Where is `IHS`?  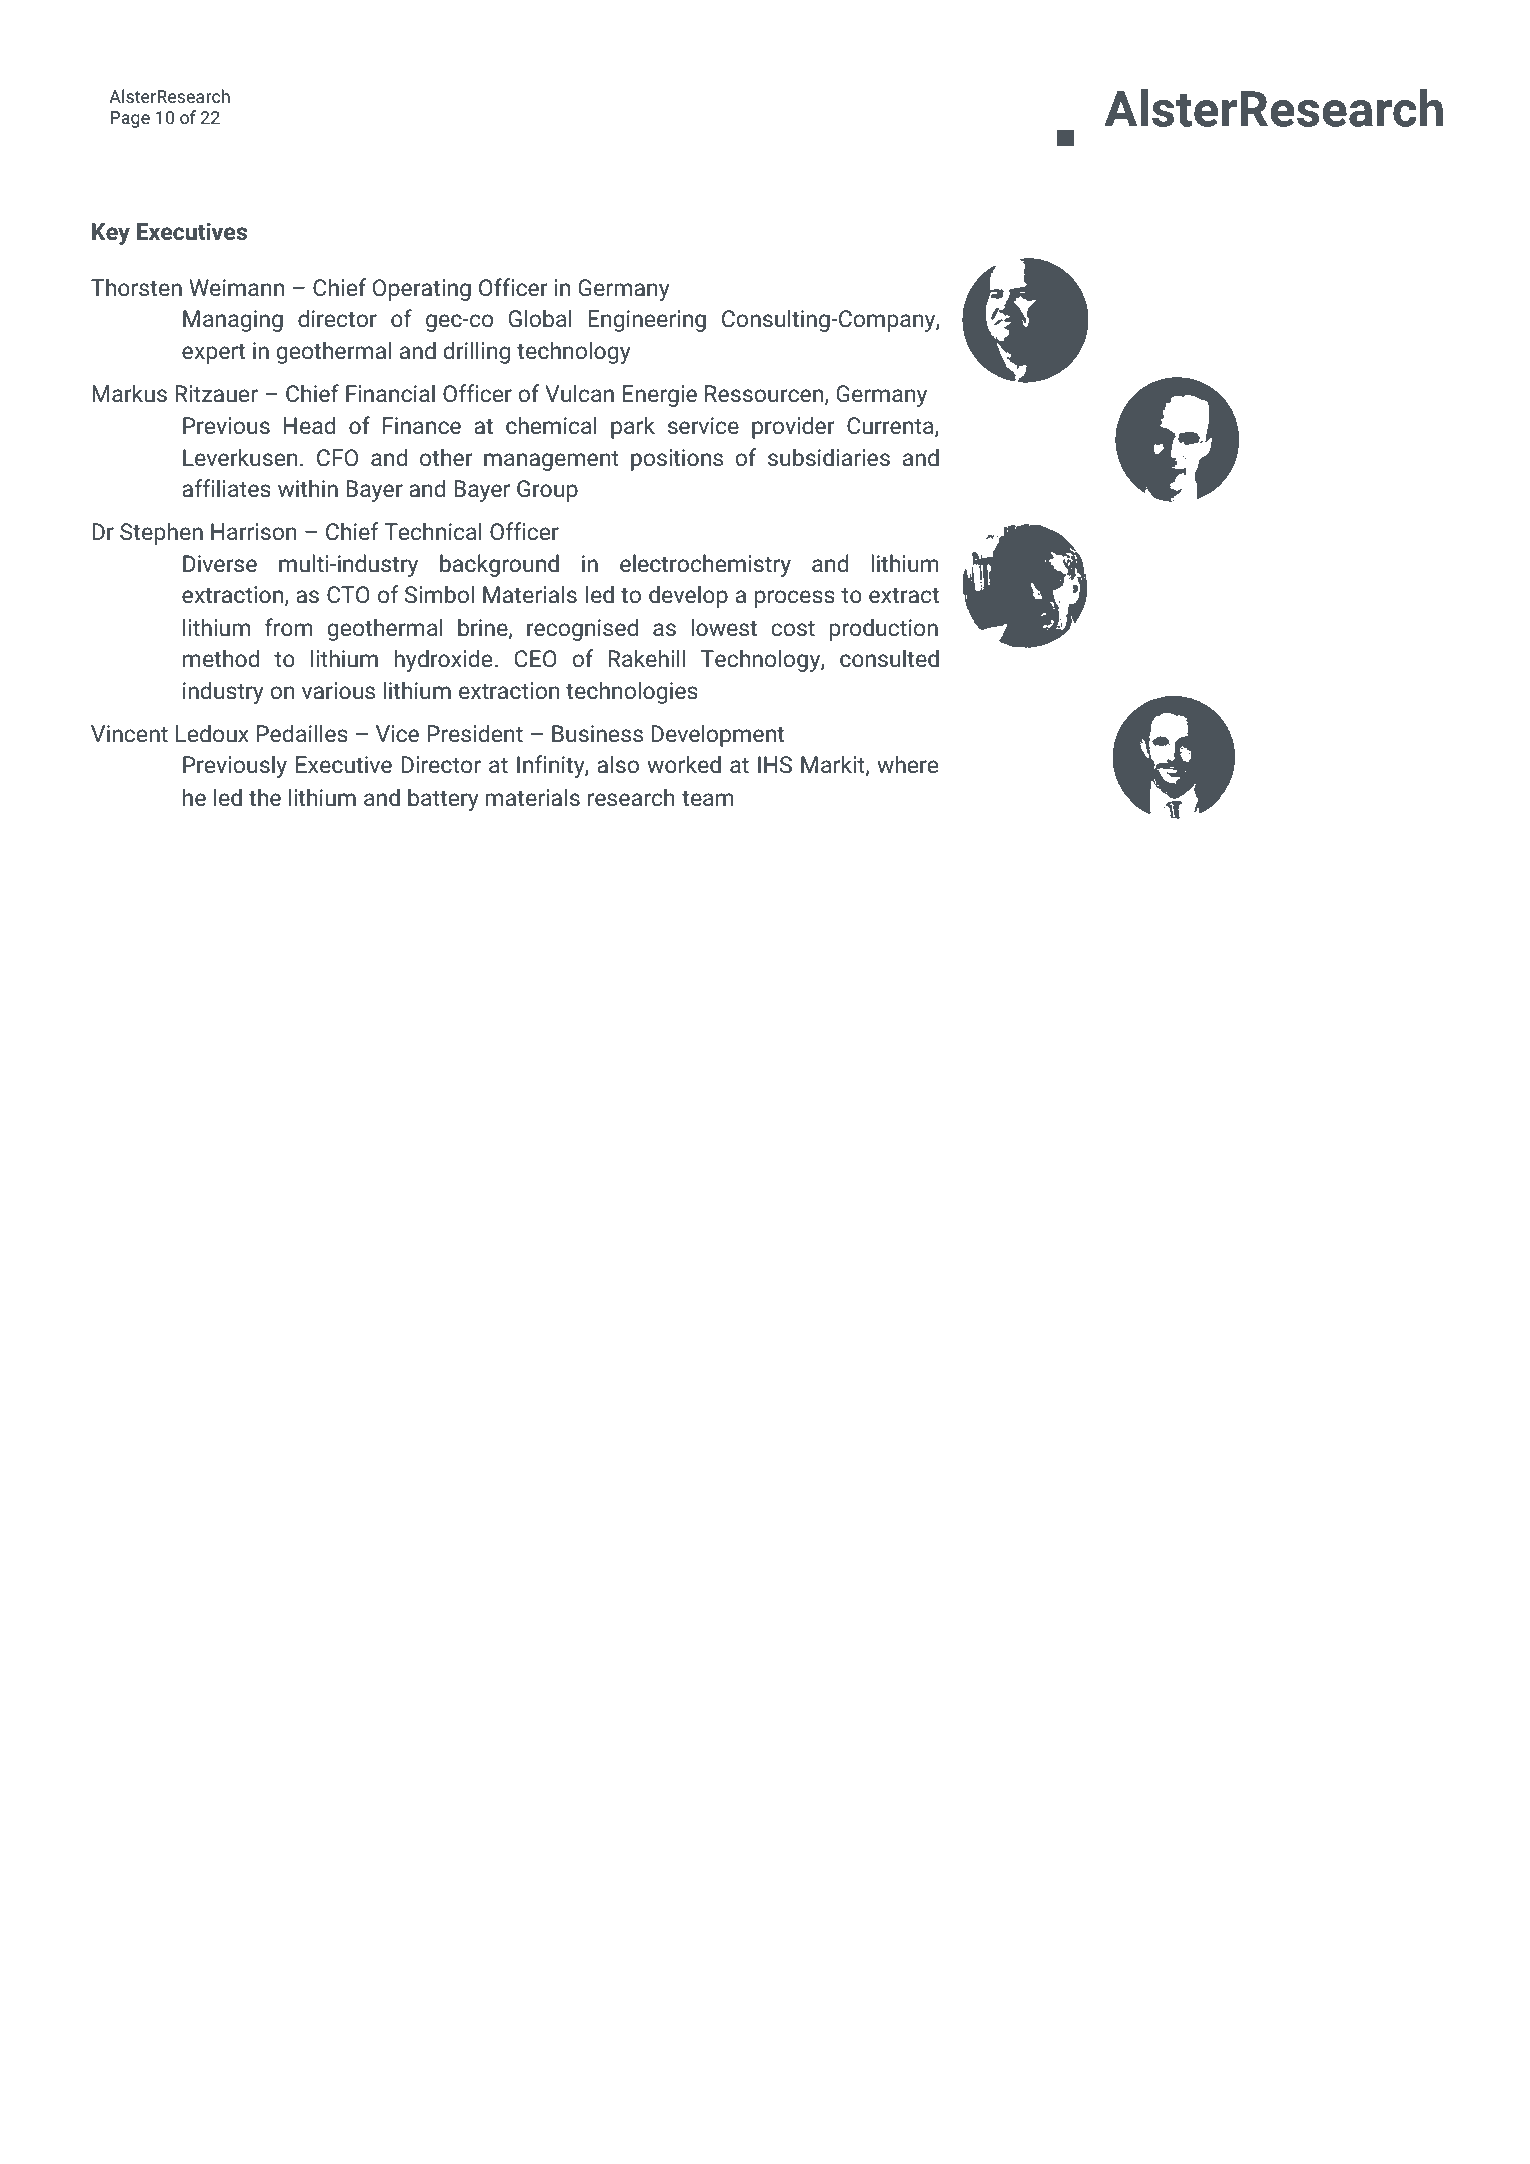
IHS is located at coordinates (775, 764).
